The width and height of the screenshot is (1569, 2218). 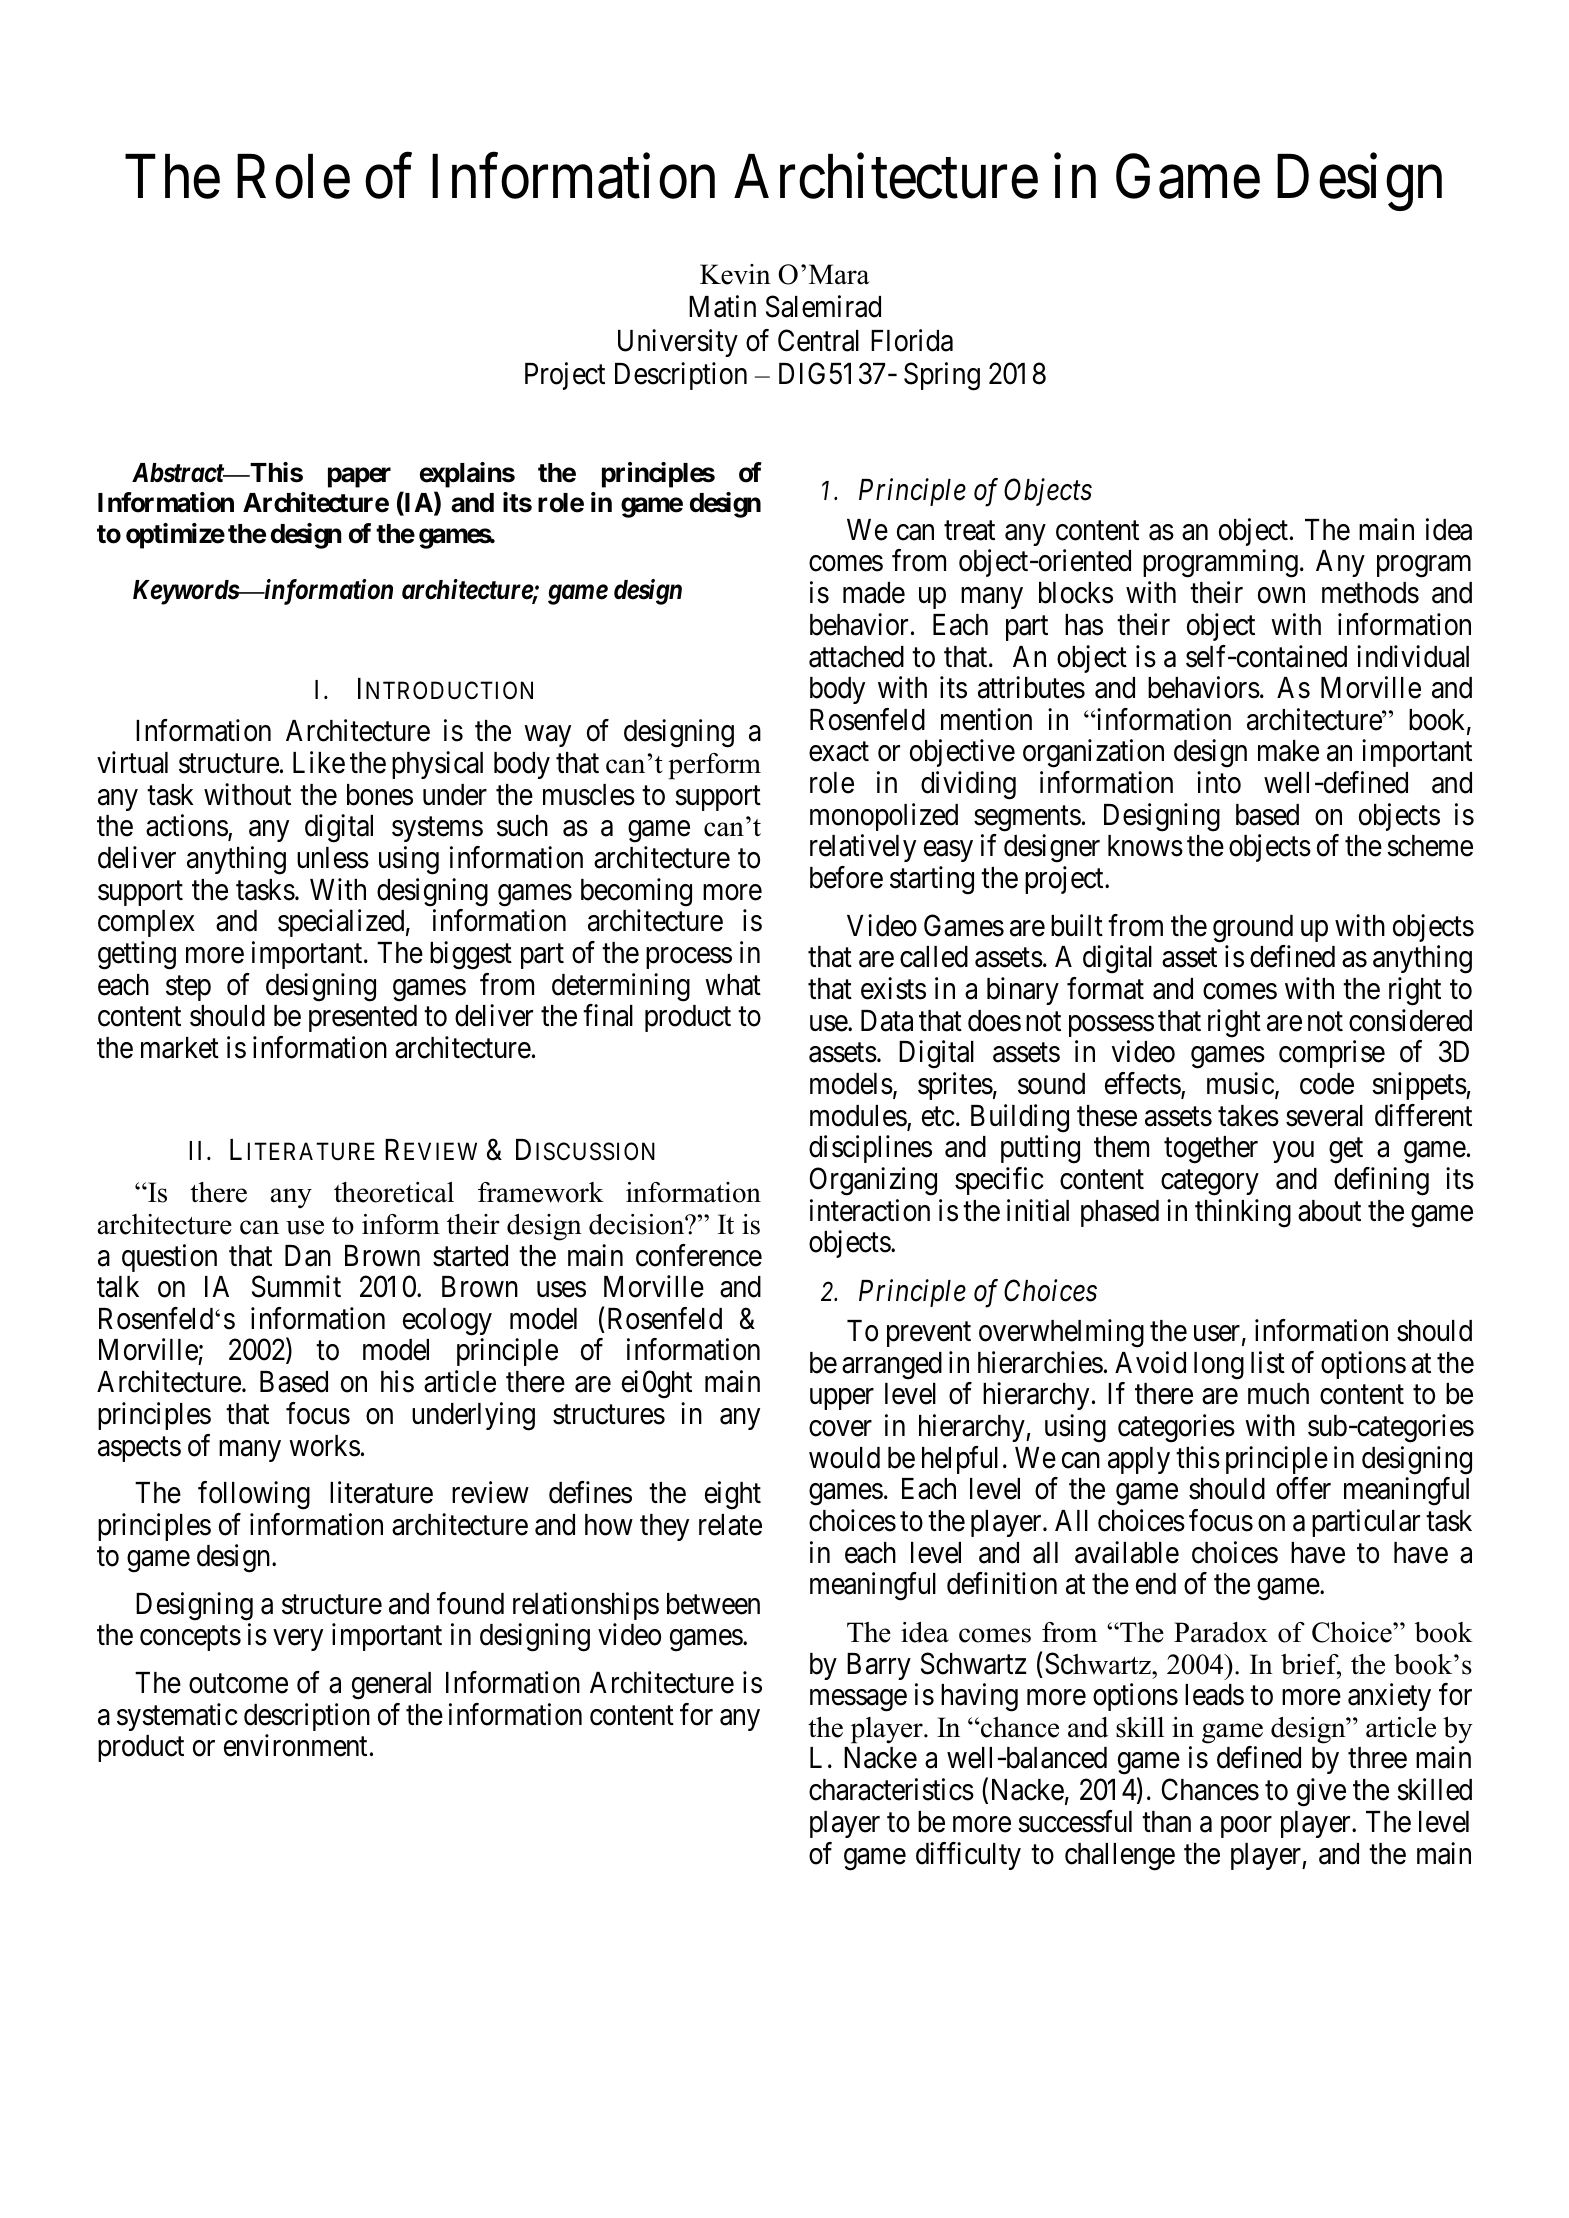 I want to click on ground, so click(x=1253, y=929).
